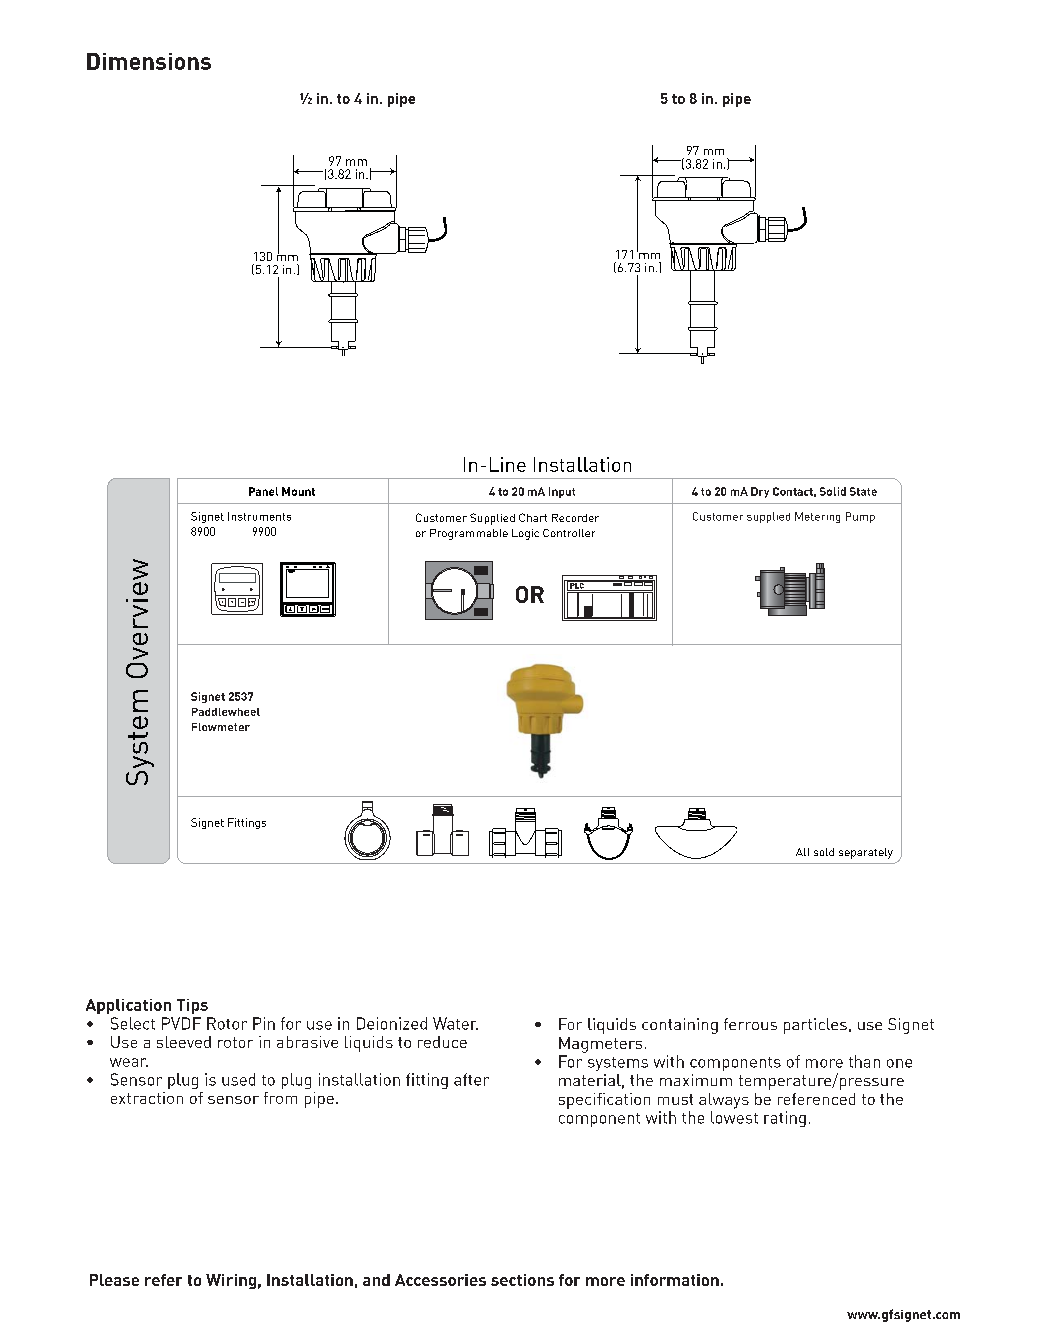 The height and width of the document is (1343, 1038). I want to click on Dimensions, so click(149, 61).
